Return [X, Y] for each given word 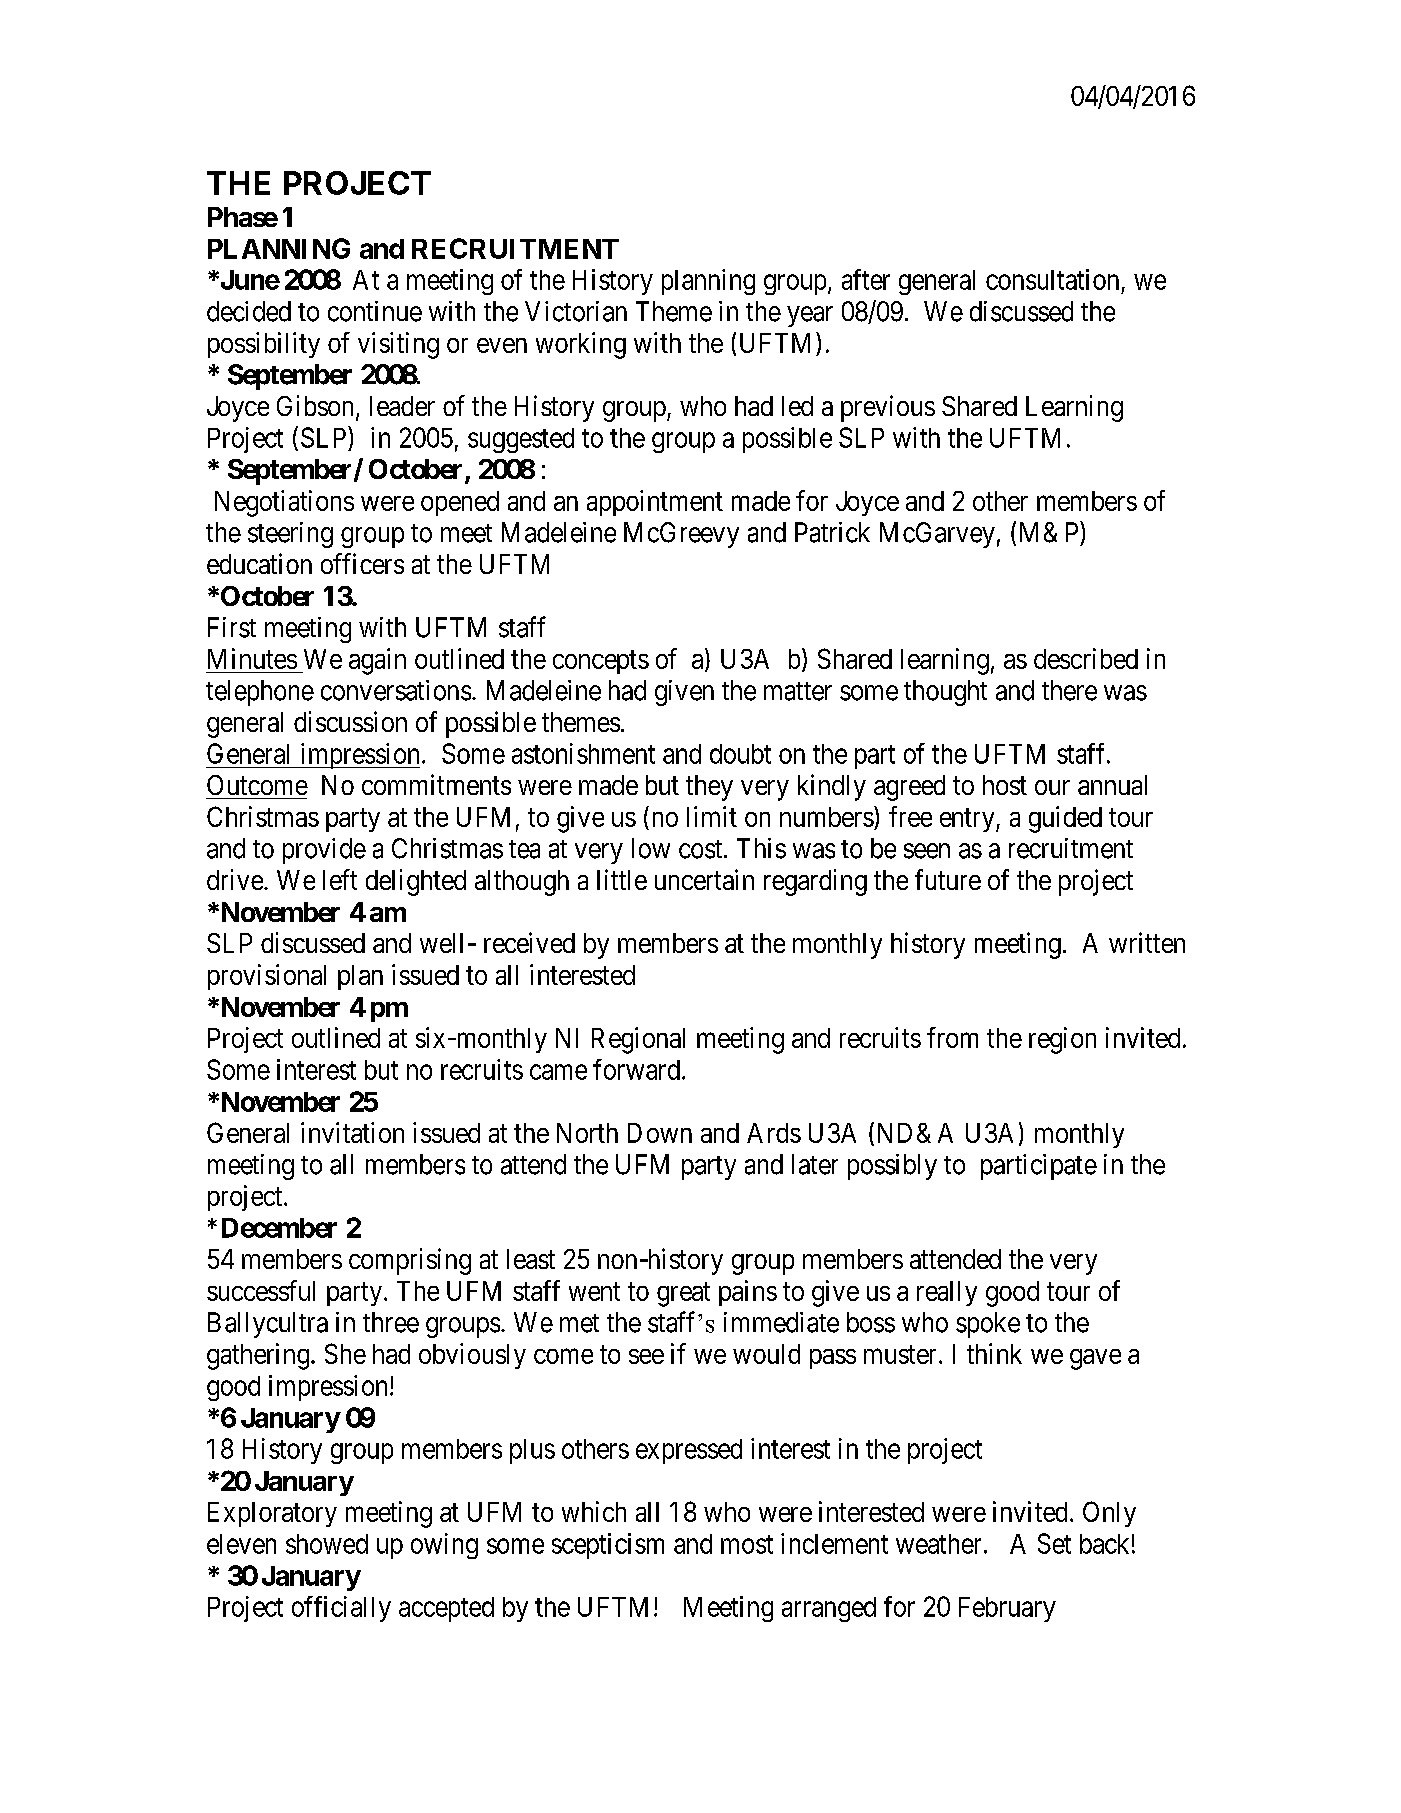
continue [375, 311]
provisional [267, 977]
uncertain [704, 879]
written [1147, 942]
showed [327, 1544]
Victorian [576, 311]
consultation [1052, 279]
